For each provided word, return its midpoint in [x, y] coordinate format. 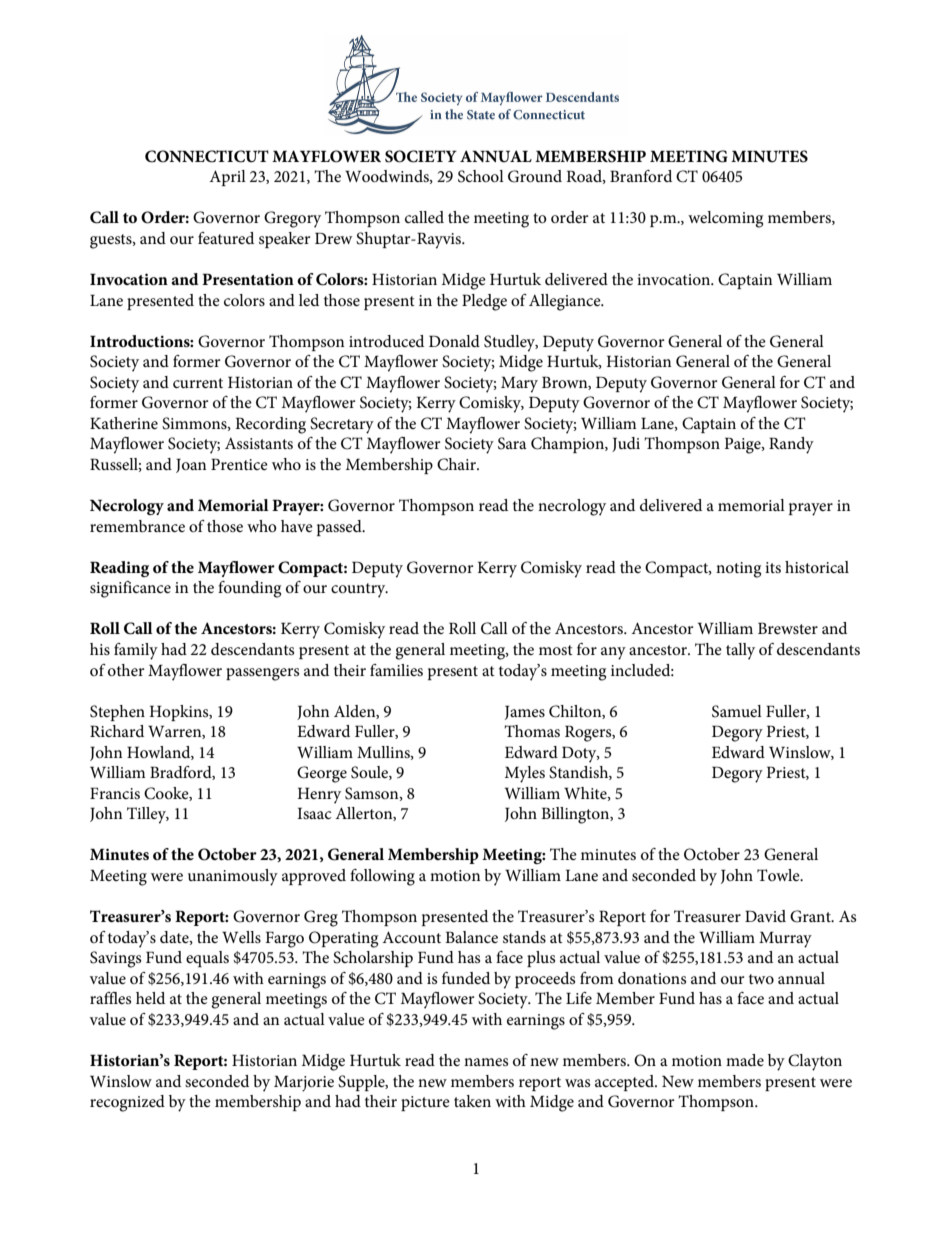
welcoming [725, 219]
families [396, 670]
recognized [127, 1103]
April [227, 178]
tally [740, 651]
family [136, 651]
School [481, 176]
